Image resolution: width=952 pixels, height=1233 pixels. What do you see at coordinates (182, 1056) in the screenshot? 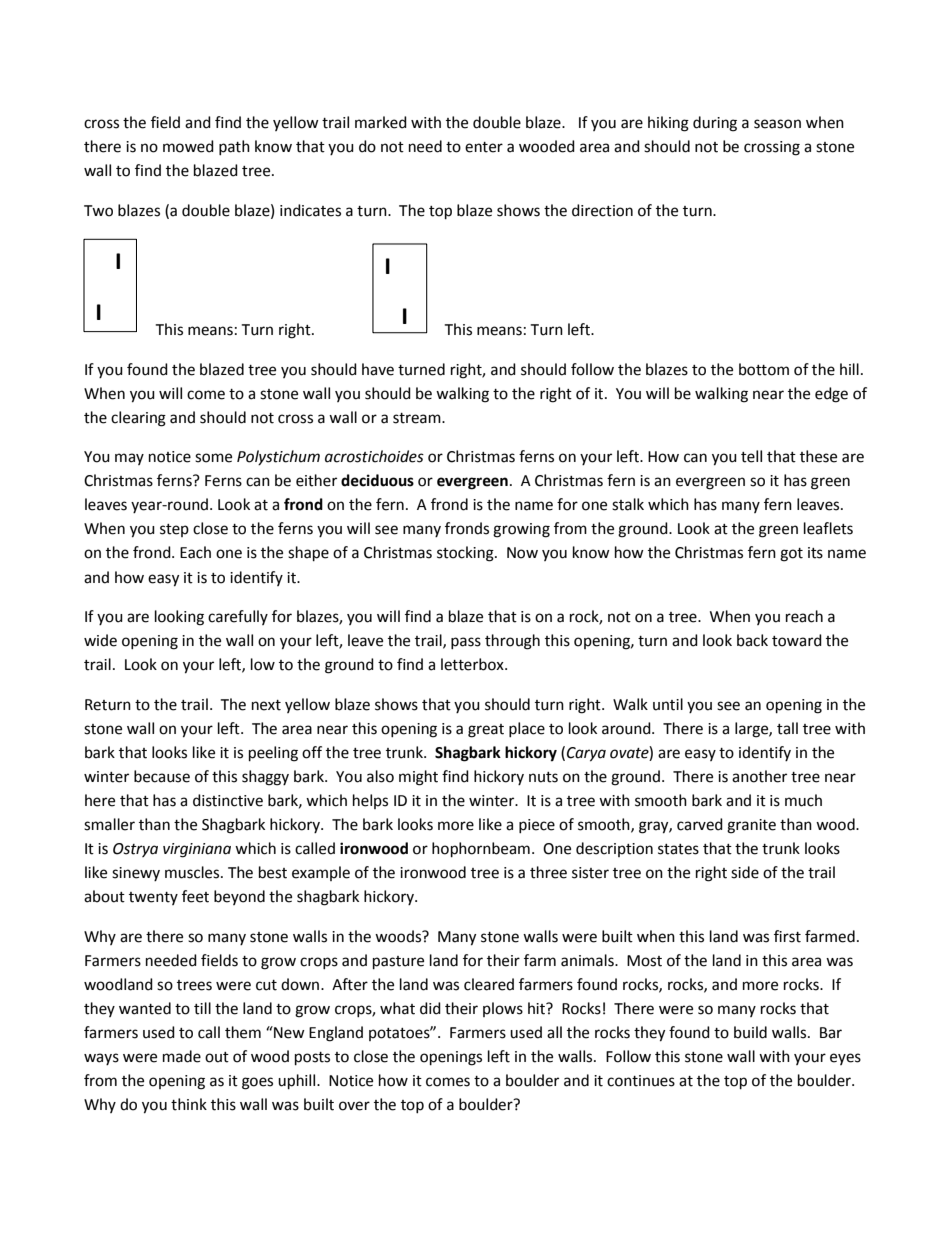
I see `made` at bounding box center [182, 1056].
